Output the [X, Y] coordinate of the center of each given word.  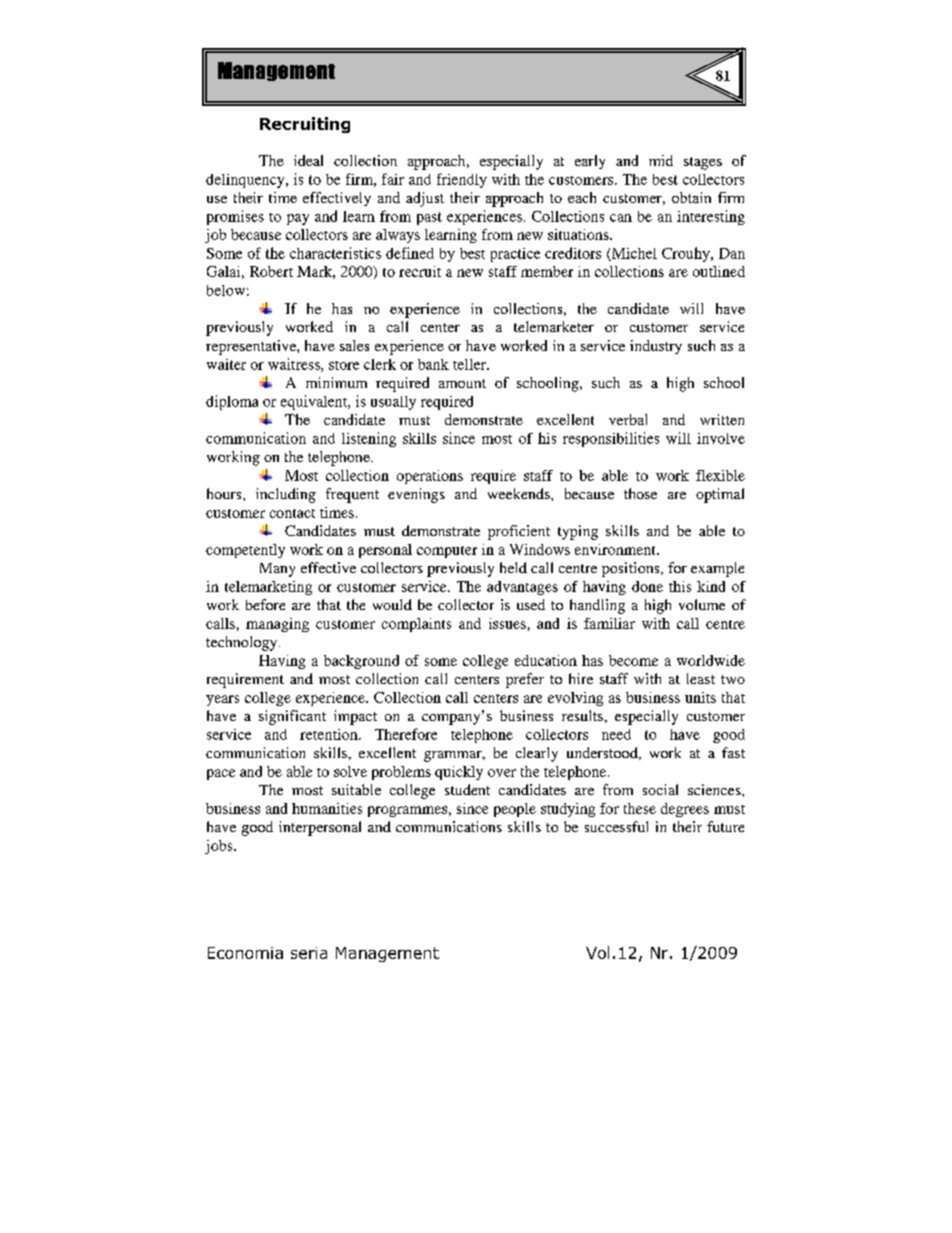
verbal [628, 419]
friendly [462, 180]
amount [462, 383]
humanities [327, 808]
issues [507, 623]
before [265, 604]
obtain [691, 197]
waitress [295, 365]
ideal [308, 160]
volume [702, 604]
